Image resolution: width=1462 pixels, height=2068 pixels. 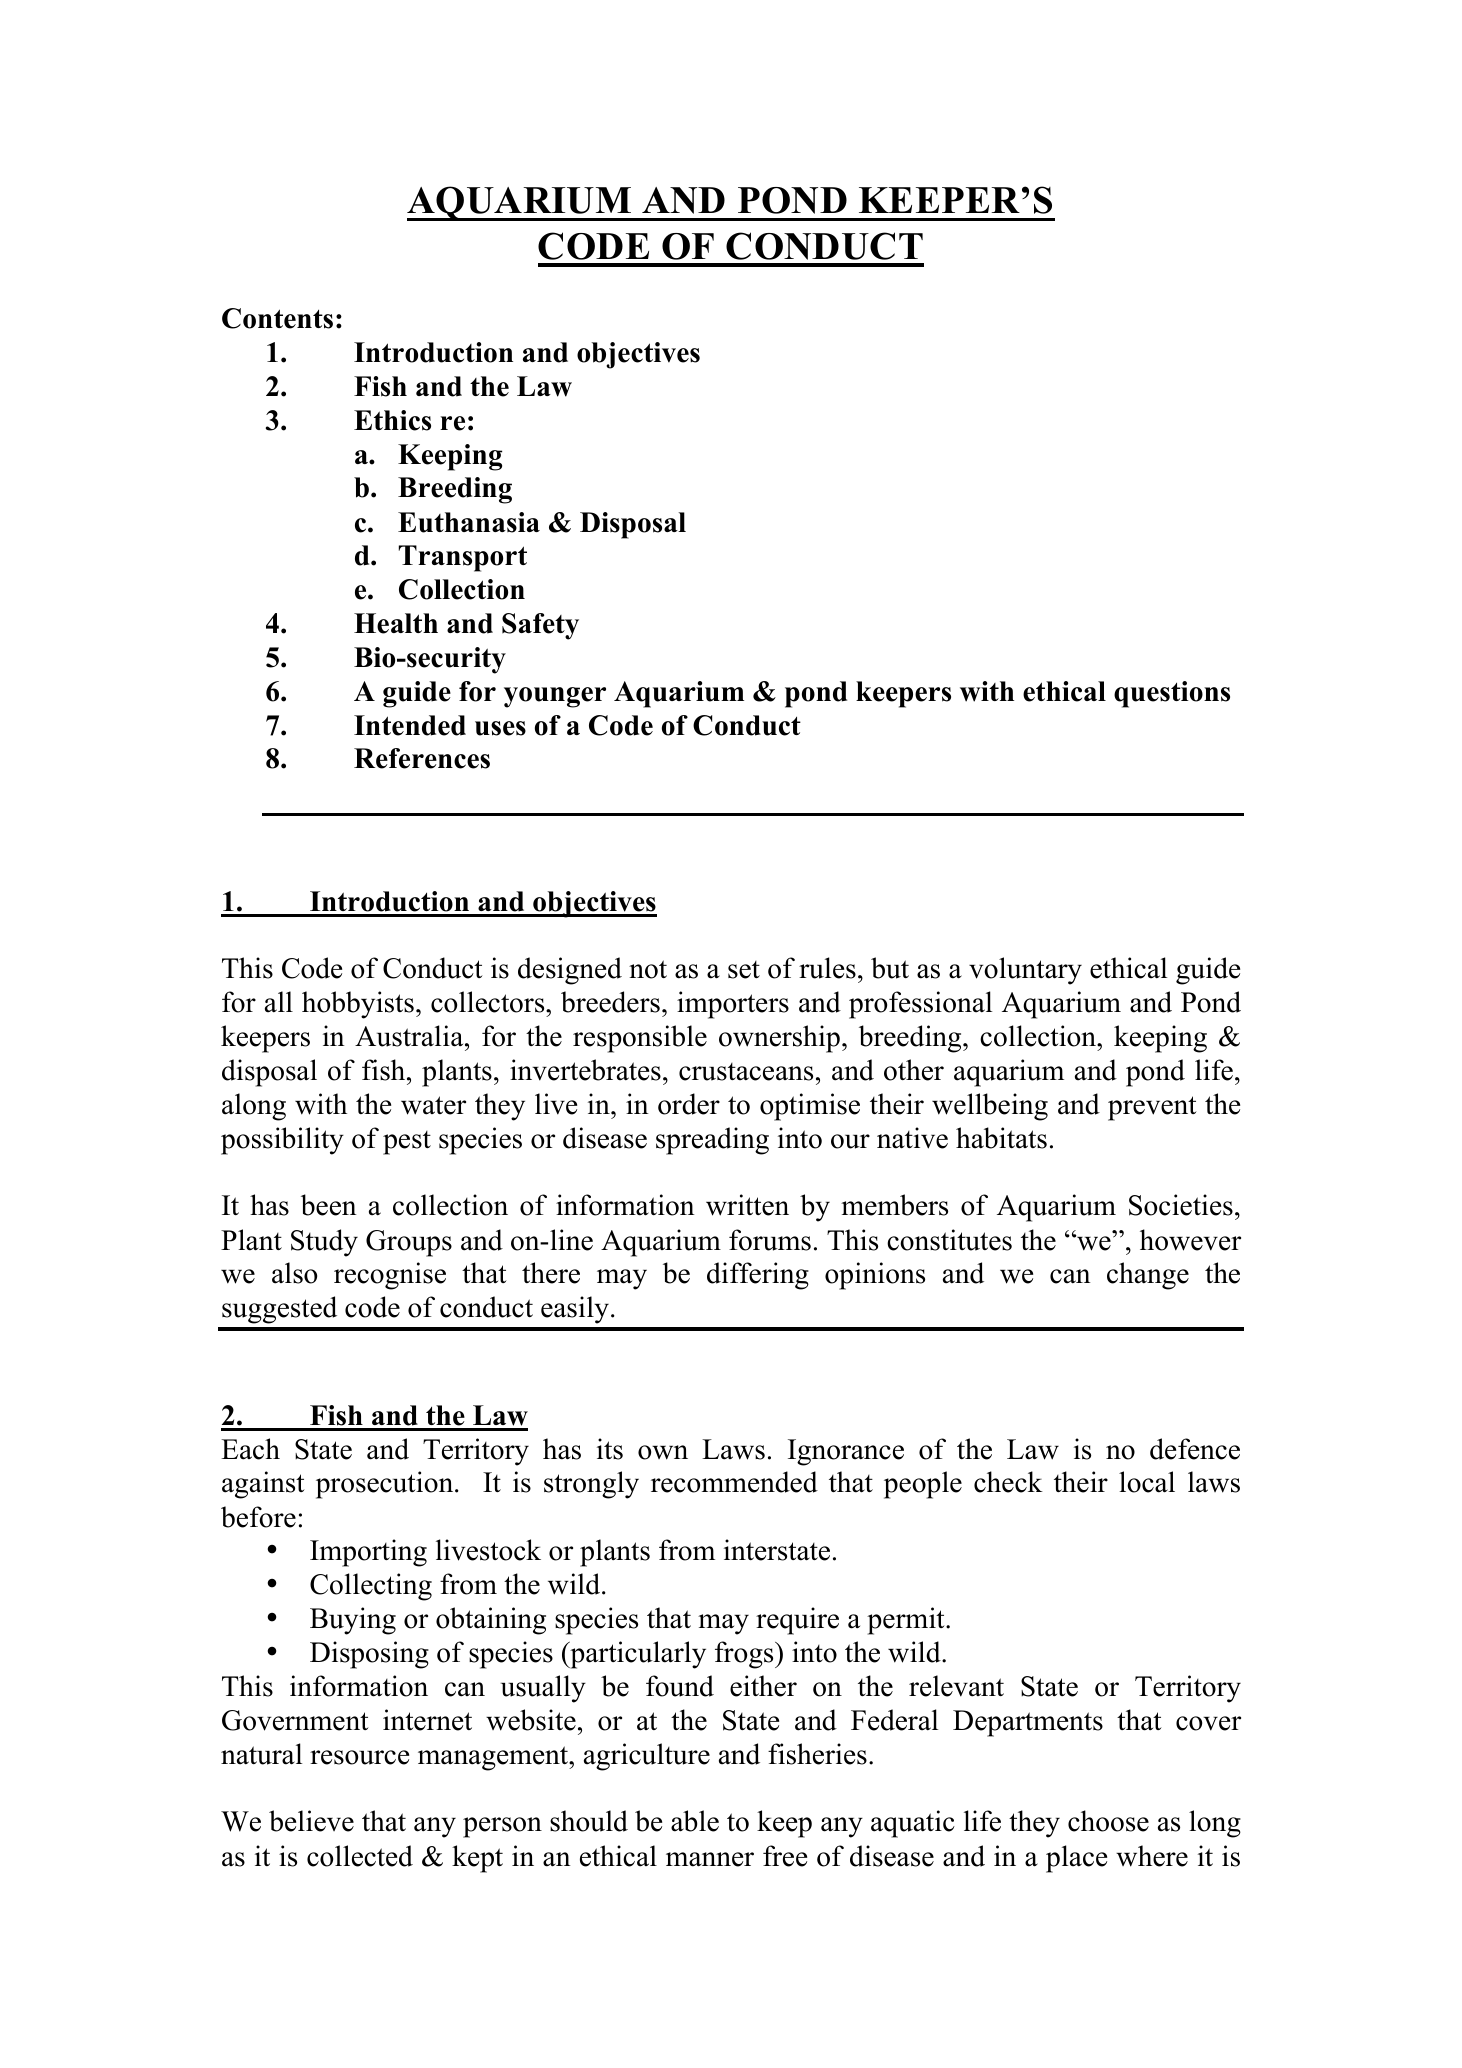 I want to click on questions, so click(x=1172, y=694).
